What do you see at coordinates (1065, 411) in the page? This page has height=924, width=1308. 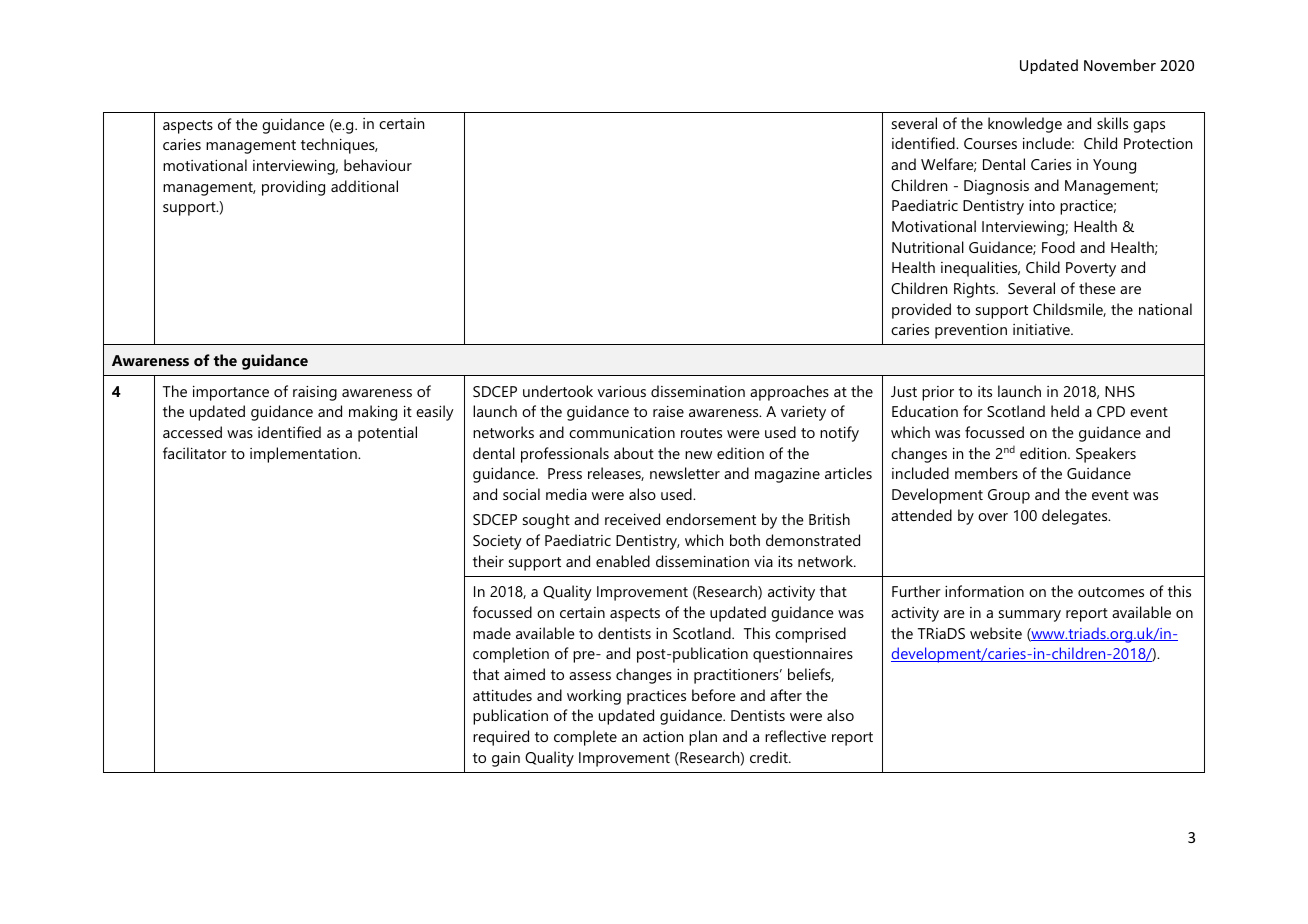 I see `held` at bounding box center [1065, 411].
